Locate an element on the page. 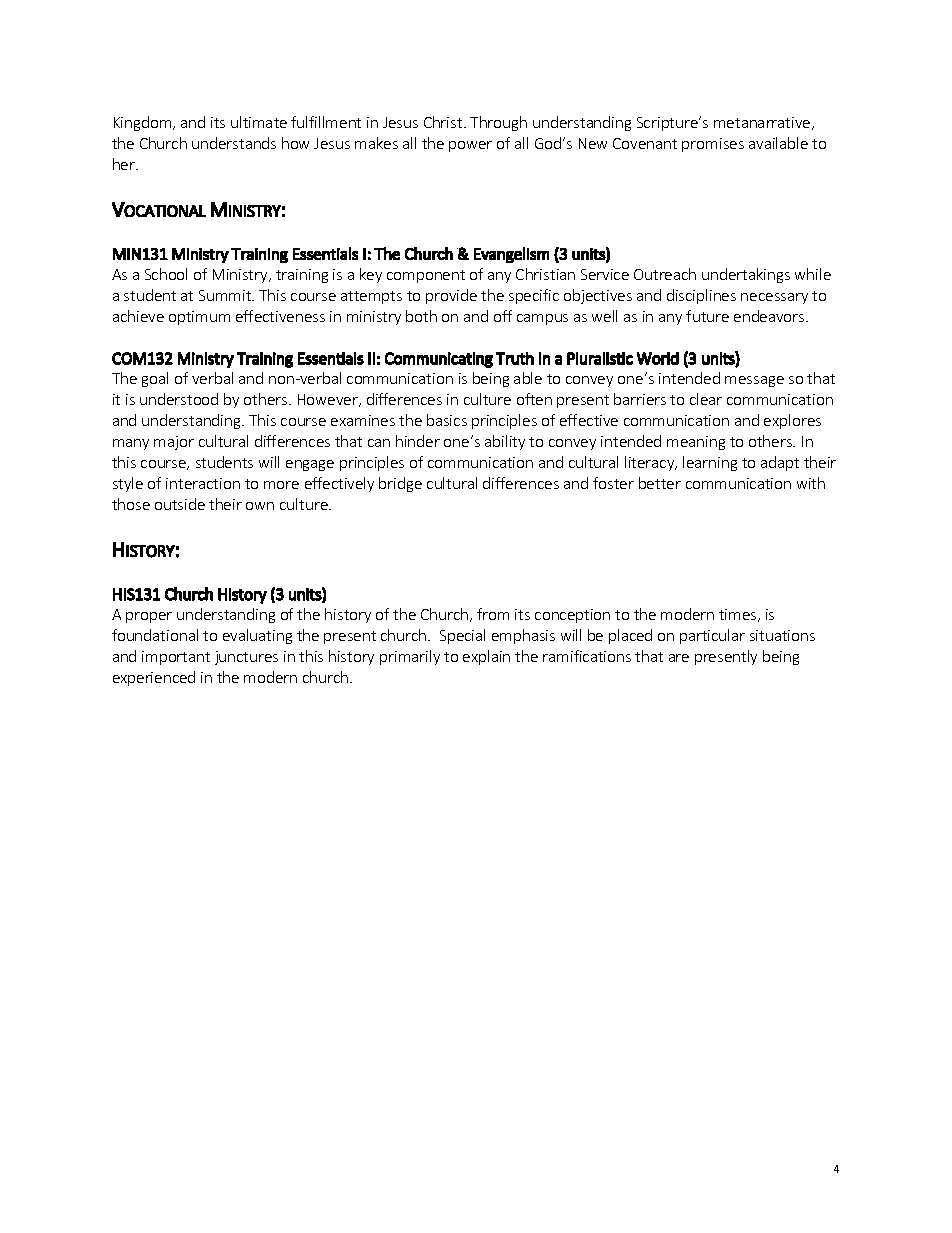 This image has height=1233, width=952. power is located at coordinates (470, 146).
